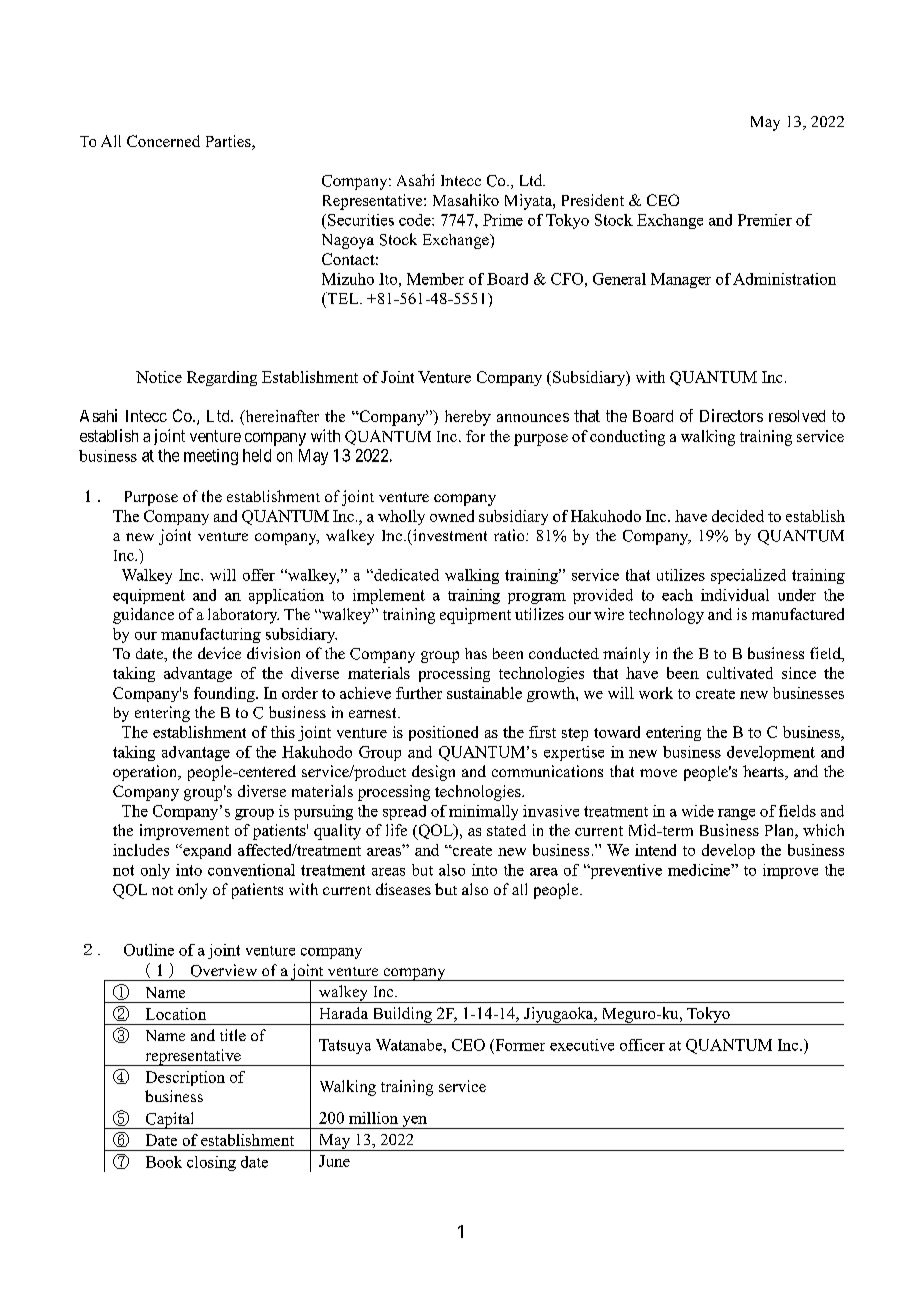 The height and width of the image is (1308, 924). I want to click on Prime, so click(503, 220).
